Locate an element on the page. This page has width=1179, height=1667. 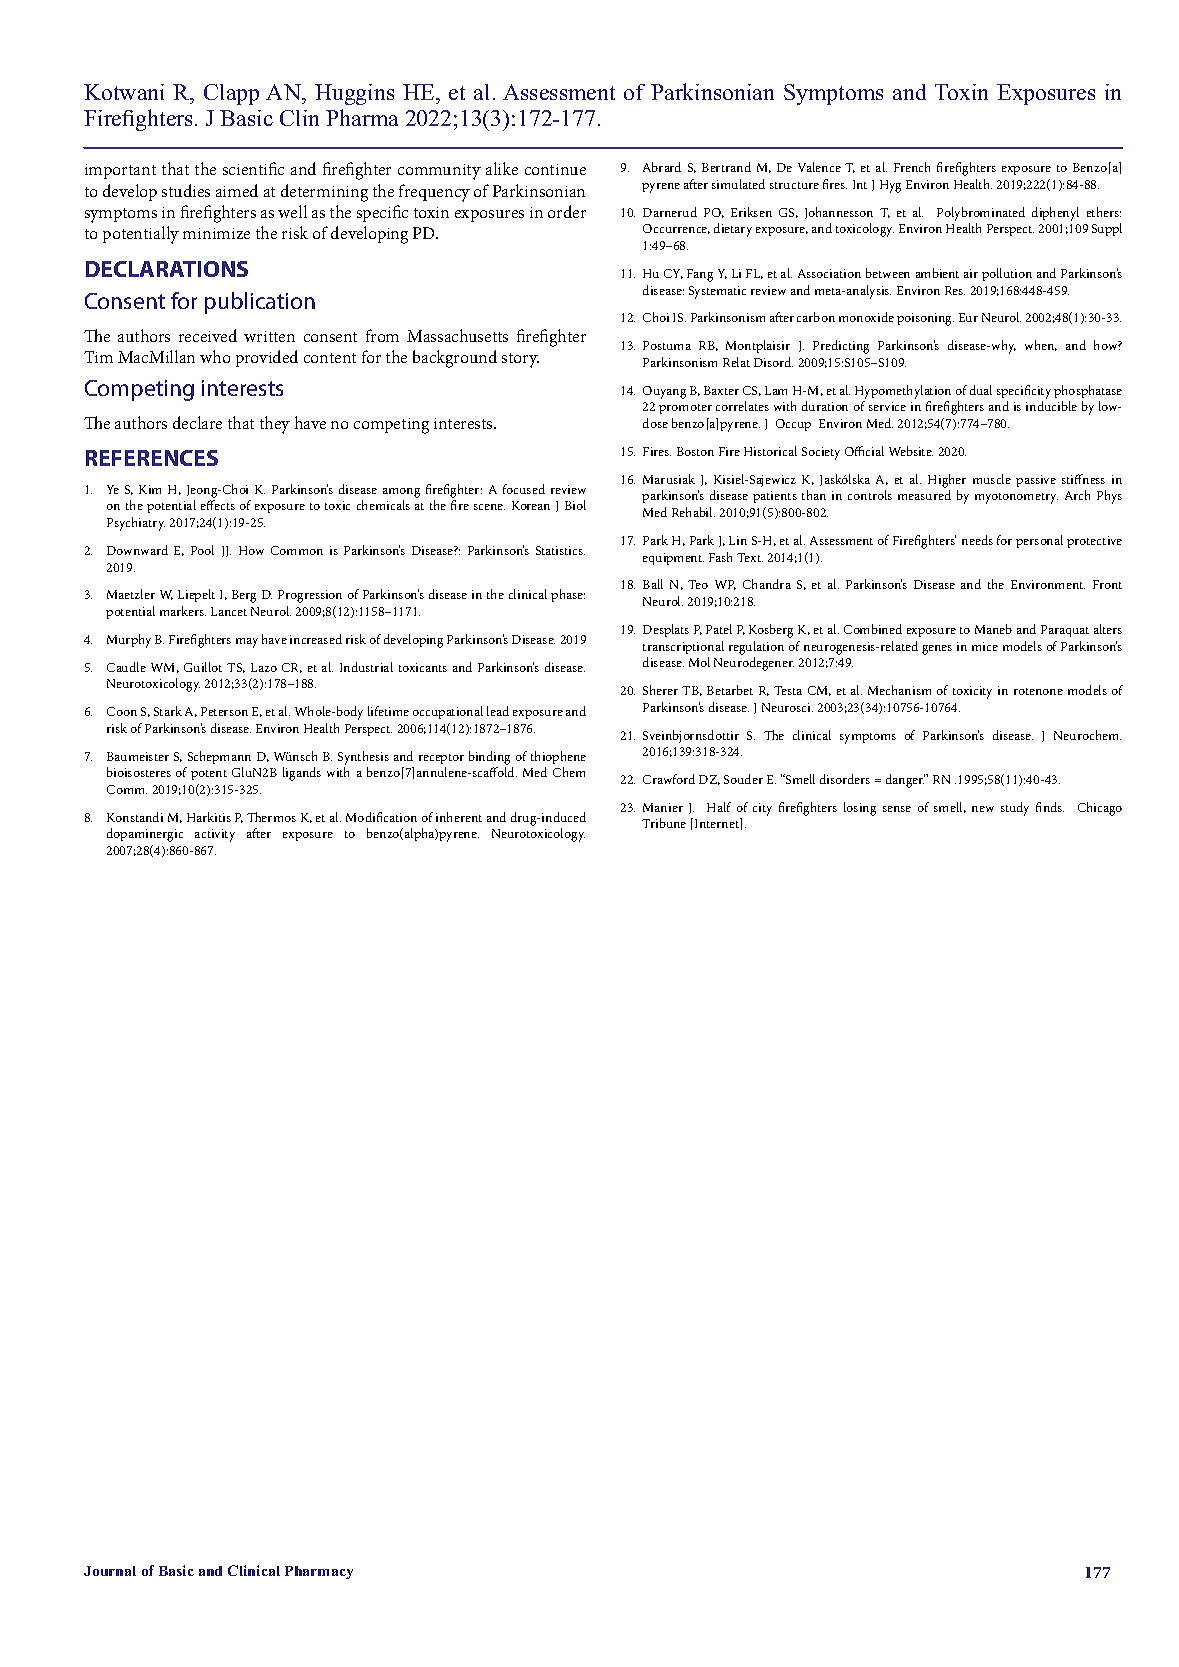
continue is located at coordinates (555, 169).
